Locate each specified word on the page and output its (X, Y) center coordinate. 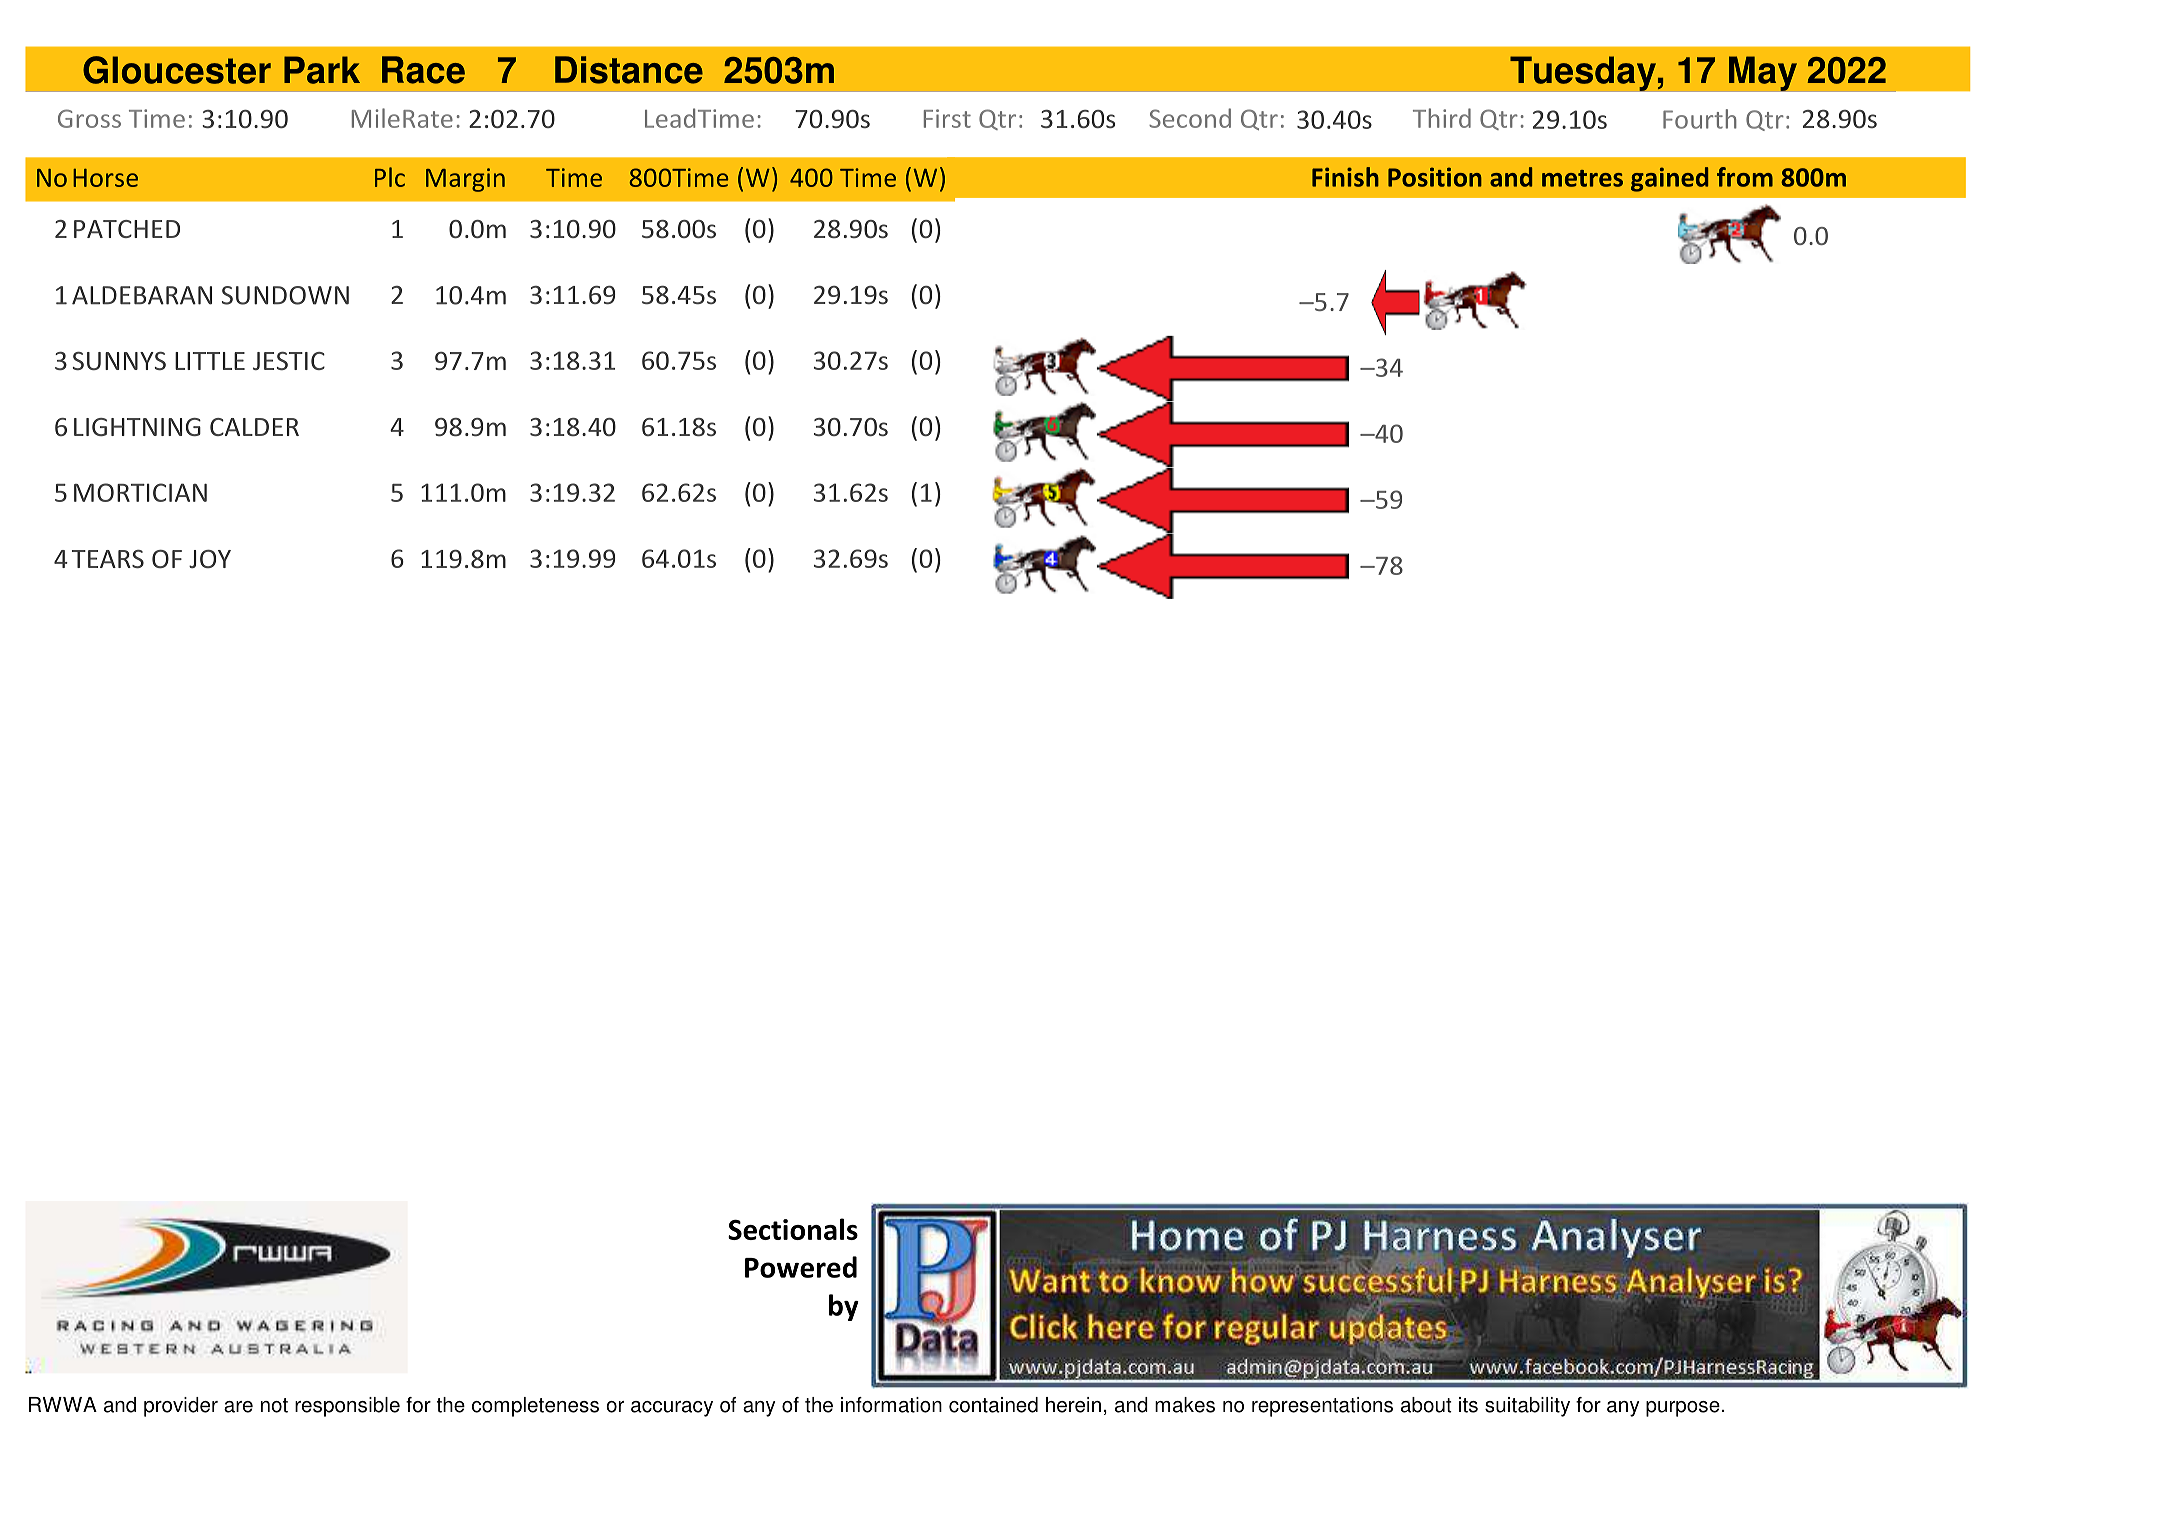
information (891, 1405)
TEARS (108, 559)
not (274, 1405)
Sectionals (793, 1229)
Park (322, 70)
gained (1669, 179)
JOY (210, 559)
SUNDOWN (285, 295)
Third (1442, 118)
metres (1582, 178)
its (1468, 1405)
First (947, 118)
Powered (801, 1267)
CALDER (254, 427)
